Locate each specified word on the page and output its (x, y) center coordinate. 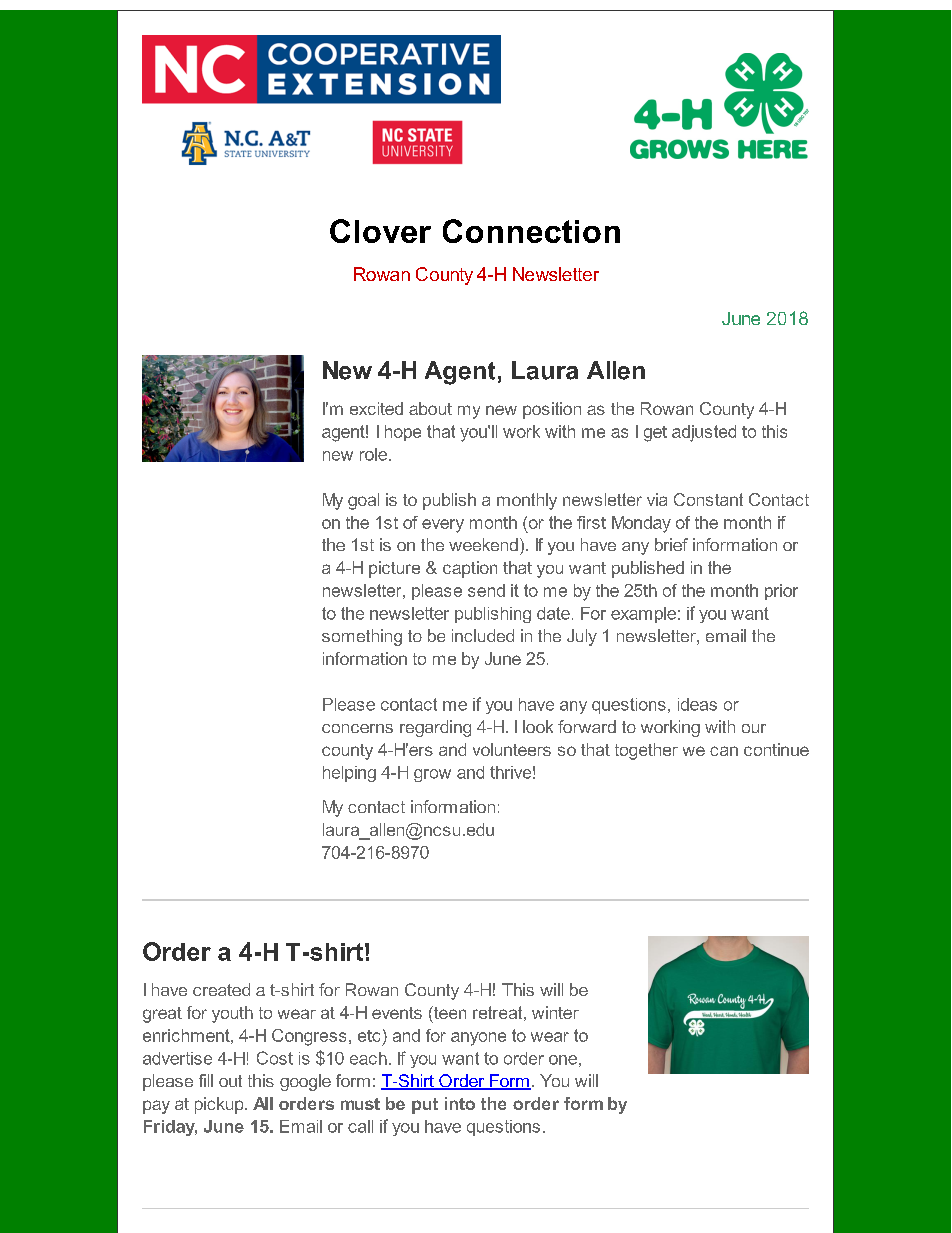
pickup (220, 1105)
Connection (531, 231)
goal (363, 501)
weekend (483, 544)
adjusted (704, 433)
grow (432, 775)
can (724, 751)
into (460, 1103)
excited (376, 408)
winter (555, 1012)
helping (349, 774)
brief (671, 544)
